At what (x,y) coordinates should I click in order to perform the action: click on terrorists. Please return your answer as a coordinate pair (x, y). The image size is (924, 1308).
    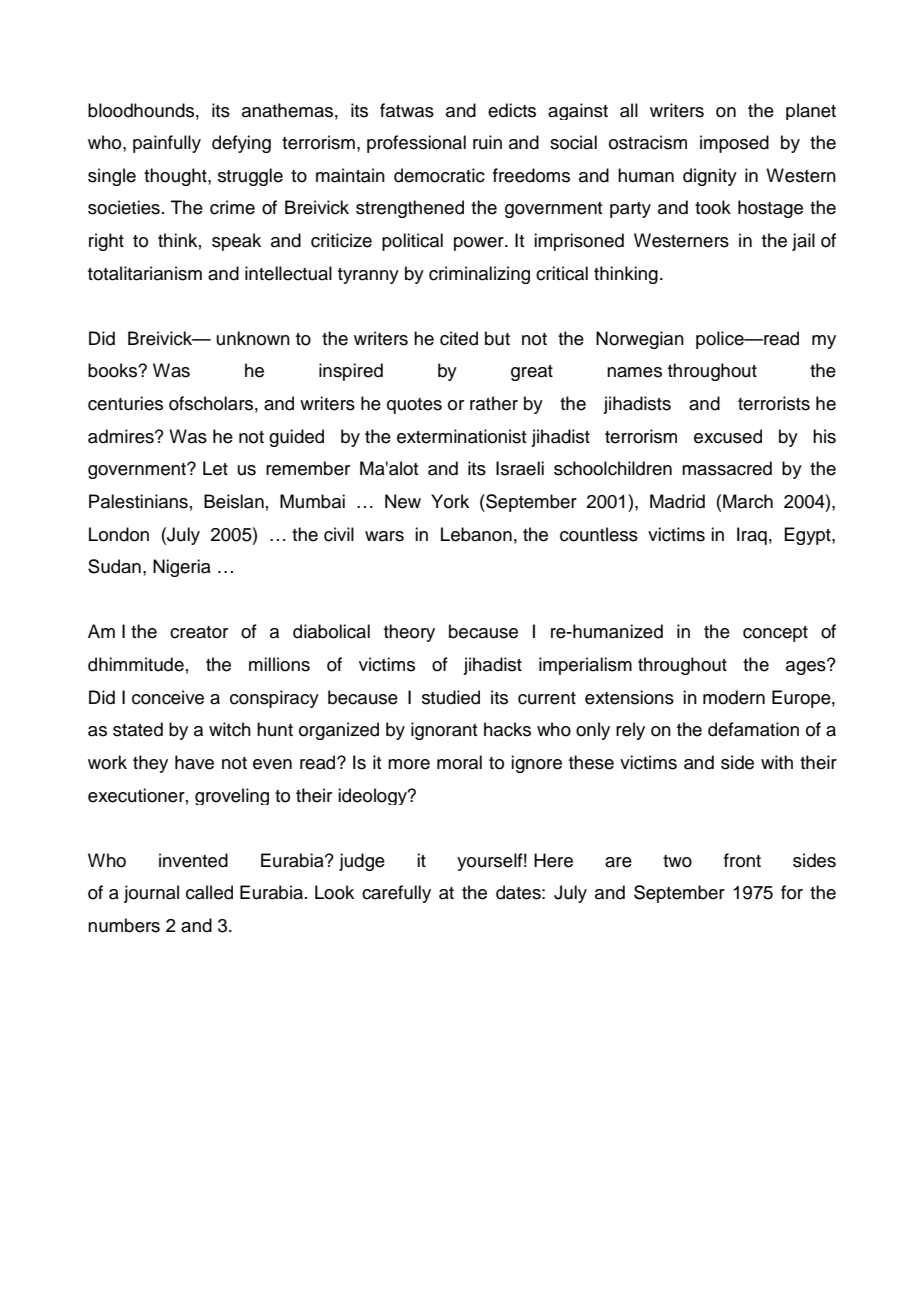
    Looking at the image, I should click on (774, 403).
